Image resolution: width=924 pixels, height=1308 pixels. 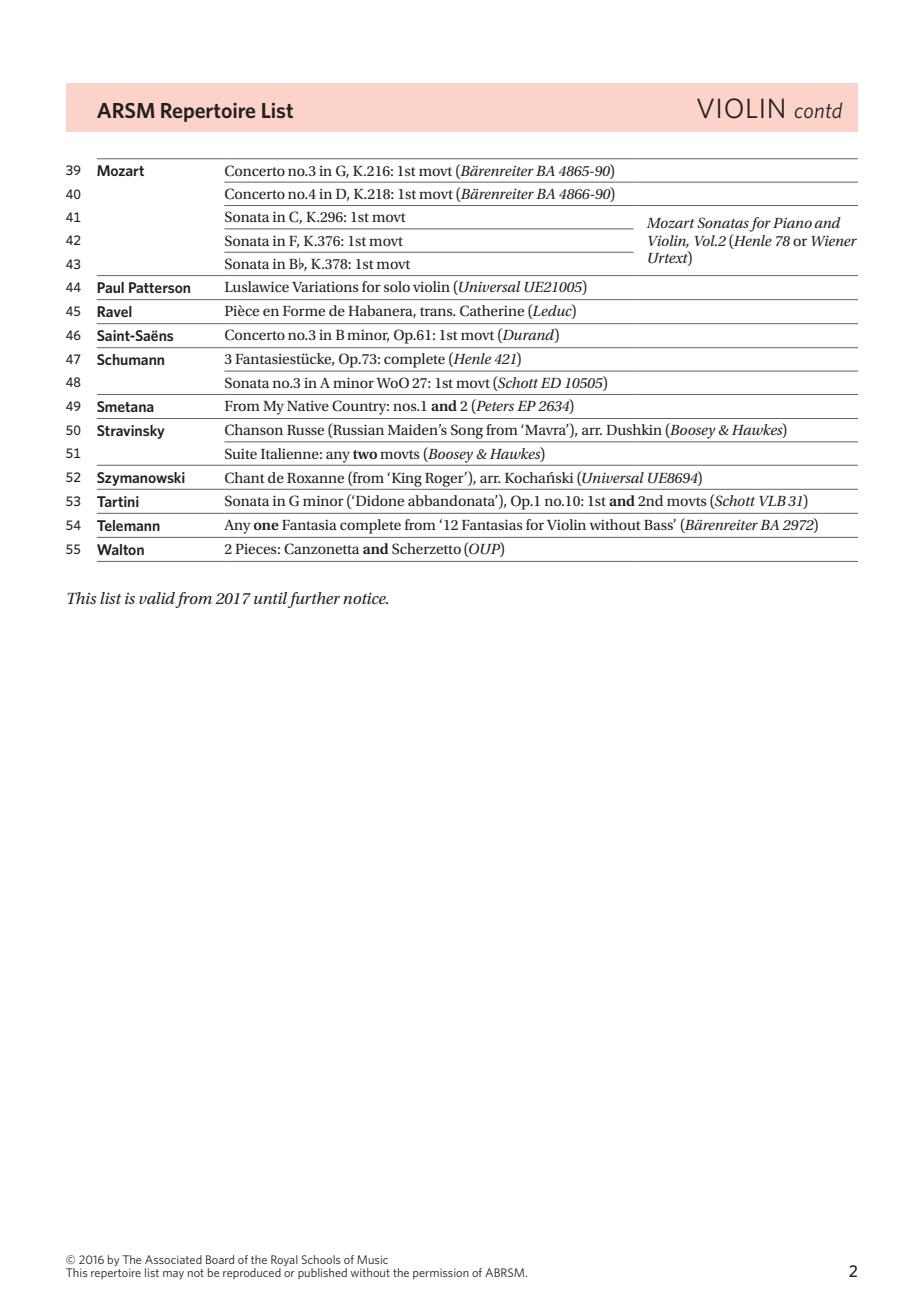 What do you see at coordinates (506, 1272) in the screenshot?
I see `ABRSM` at bounding box center [506, 1272].
